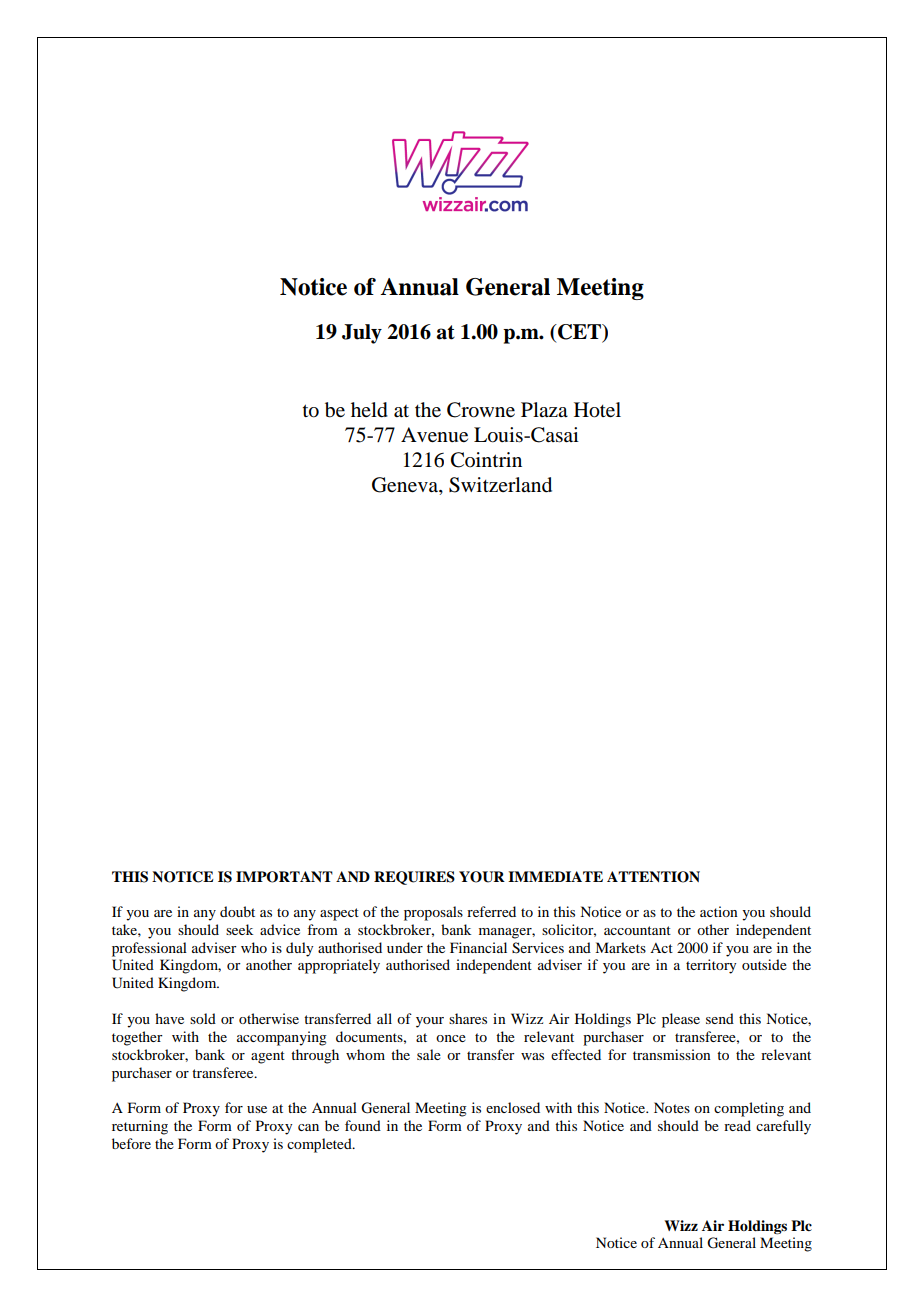 The image size is (924, 1307). I want to click on ATTENTION, so click(653, 877).
